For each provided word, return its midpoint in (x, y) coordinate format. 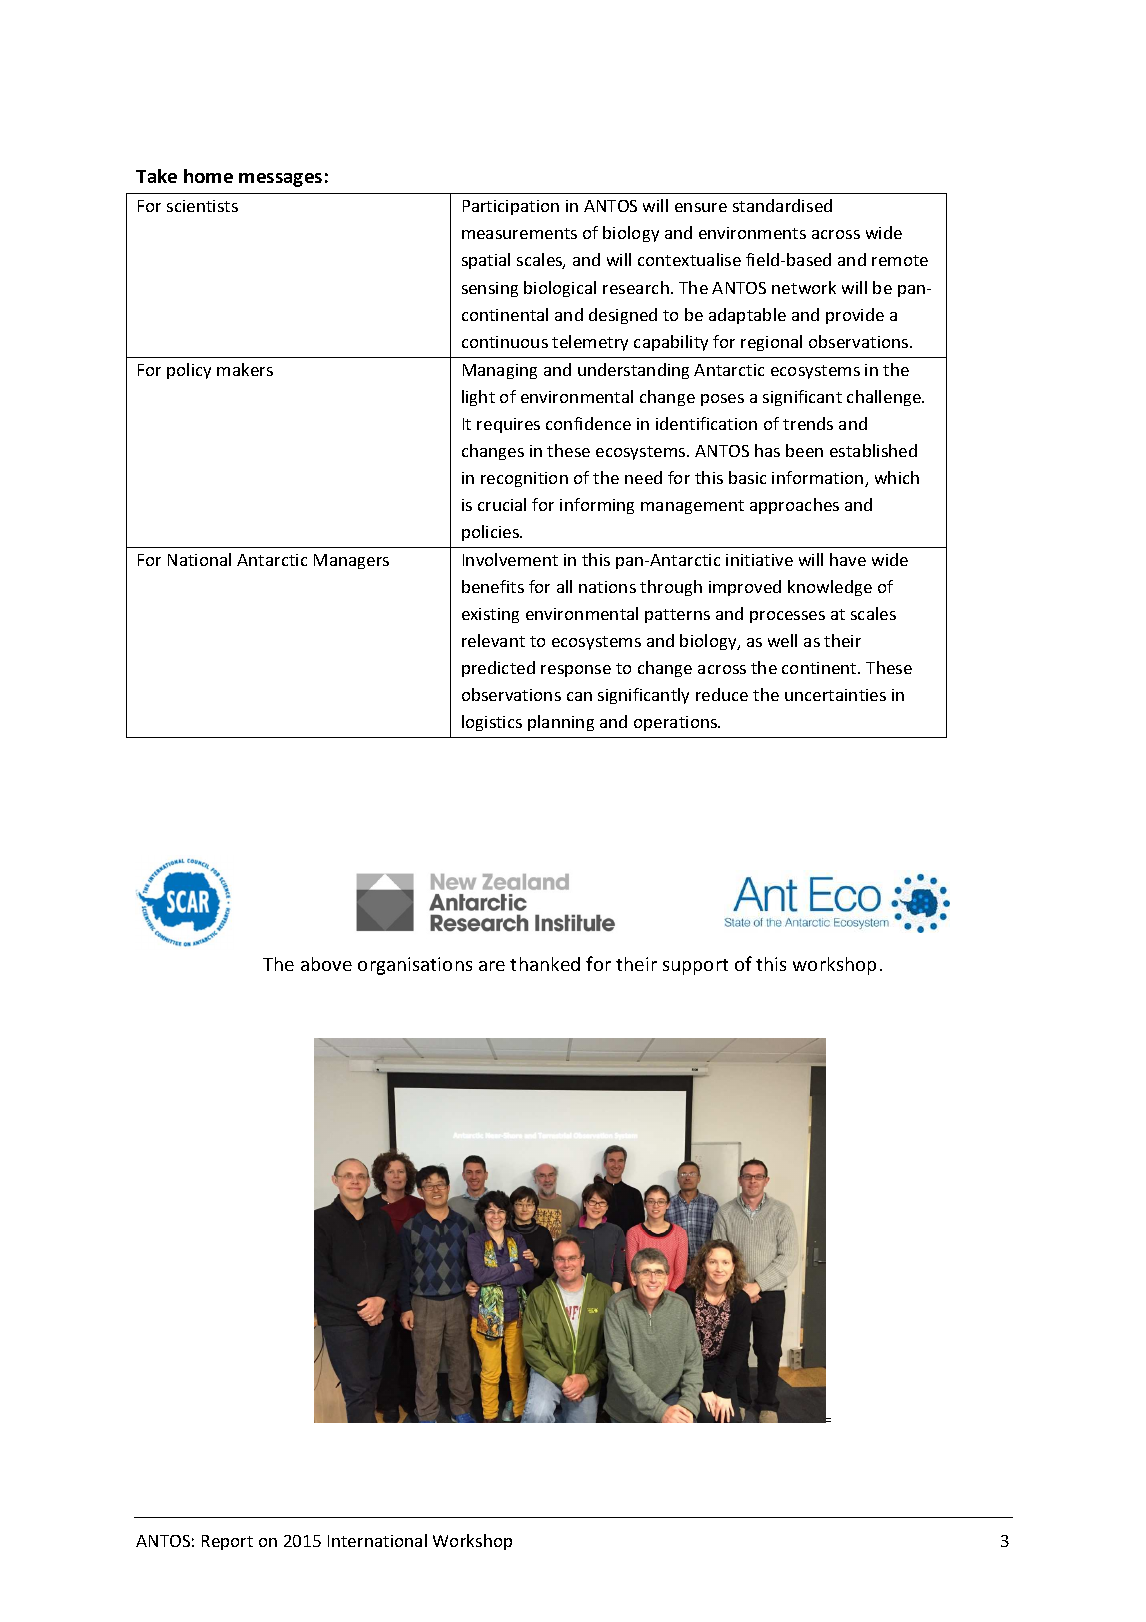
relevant (493, 640)
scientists (202, 206)
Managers (351, 561)
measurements (519, 233)
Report (227, 1542)
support (695, 967)
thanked (545, 964)
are (492, 966)
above (326, 964)
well (782, 640)
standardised (782, 205)
